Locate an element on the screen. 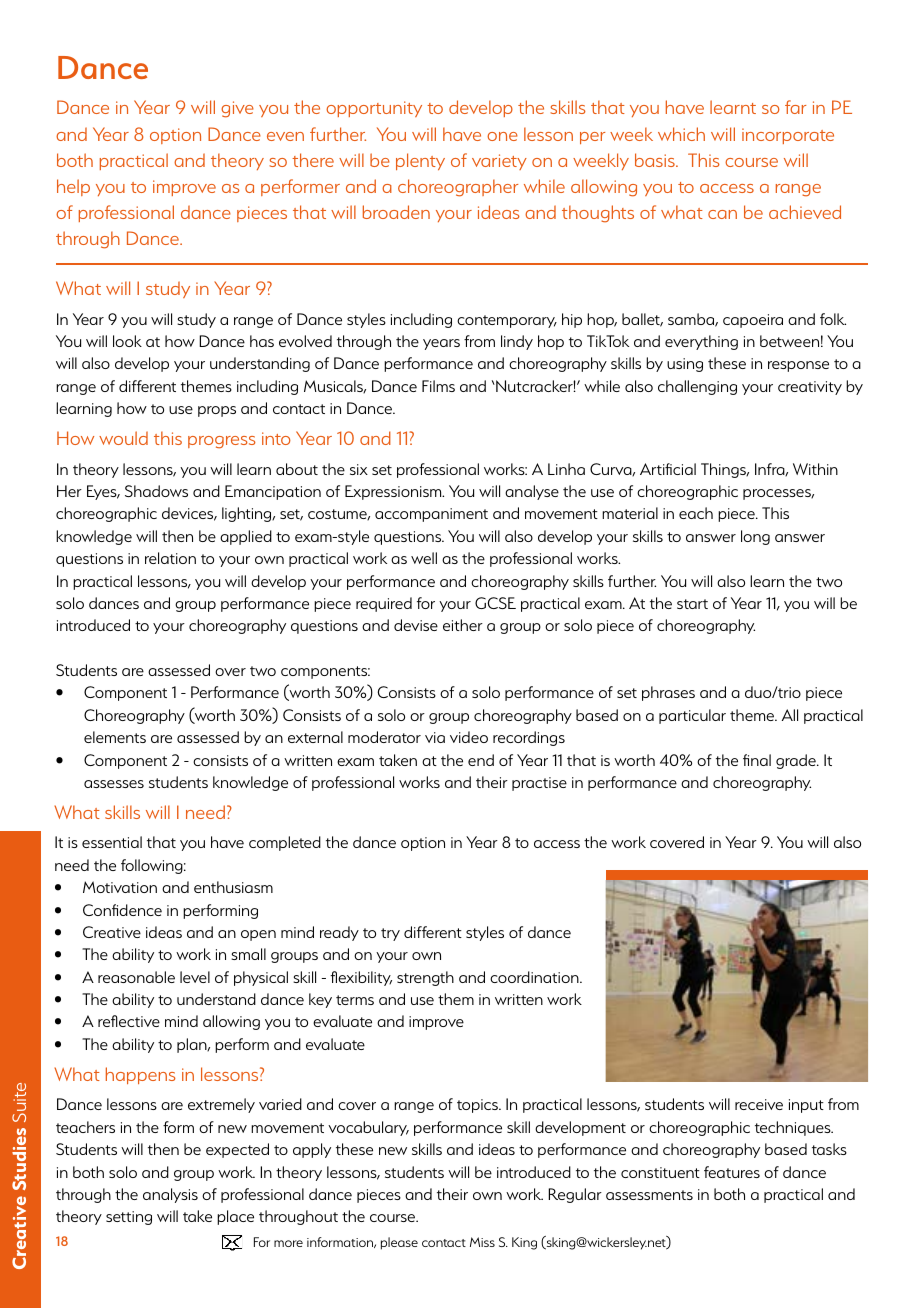 The image size is (924, 1308). elements is located at coordinates (115, 737).
